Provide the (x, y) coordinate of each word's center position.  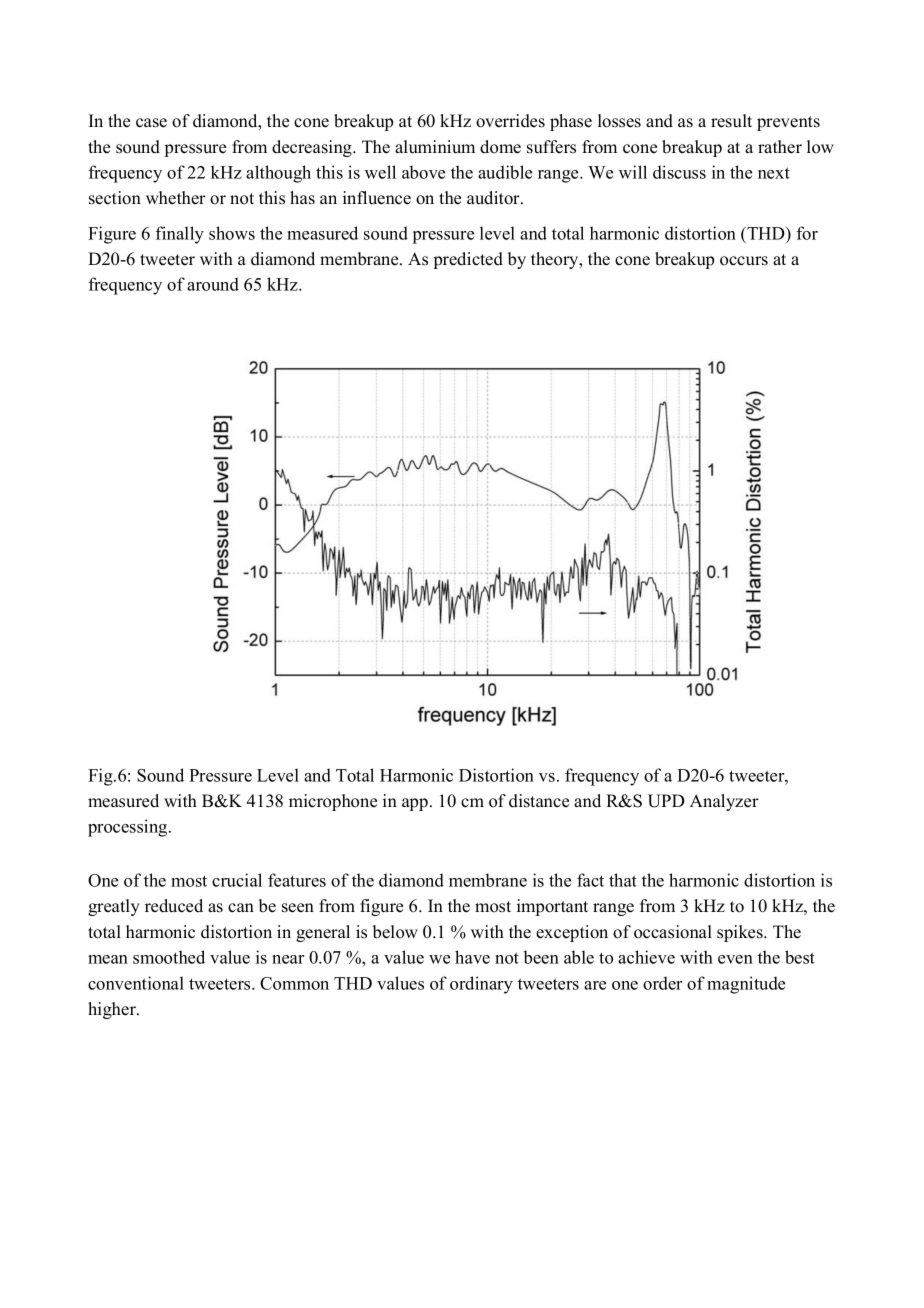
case (151, 123)
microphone (333, 802)
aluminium (435, 147)
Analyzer (724, 802)
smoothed (169, 957)
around (213, 284)
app (415, 804)
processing (129, 828)
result (731, 121)
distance (539, 801)
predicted (468, 260)
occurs (744, 261)
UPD (666, 801)
